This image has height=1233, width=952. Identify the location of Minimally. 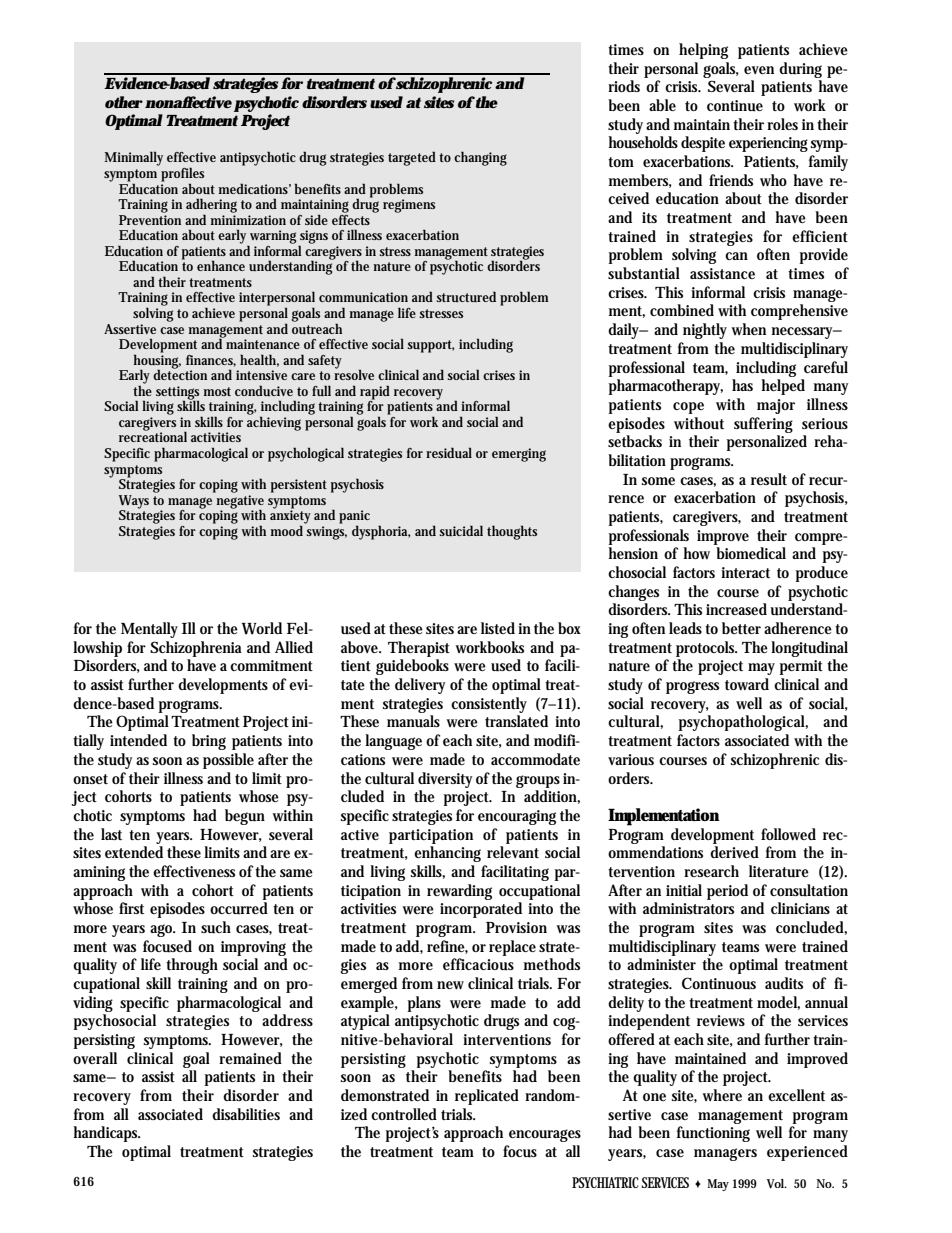
(133, 158).
